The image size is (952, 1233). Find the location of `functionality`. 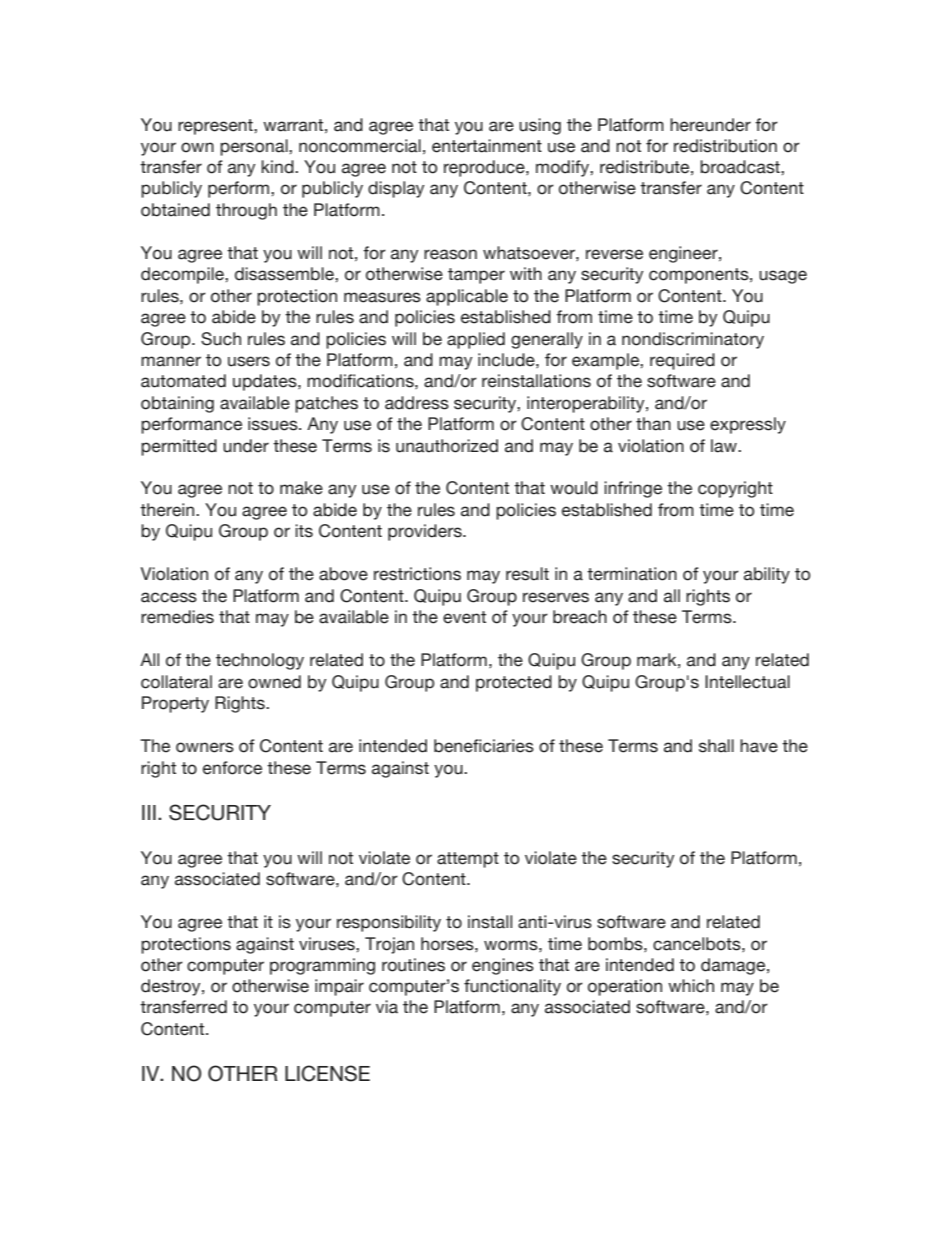

functionality is located at coordinates (512, 987).
